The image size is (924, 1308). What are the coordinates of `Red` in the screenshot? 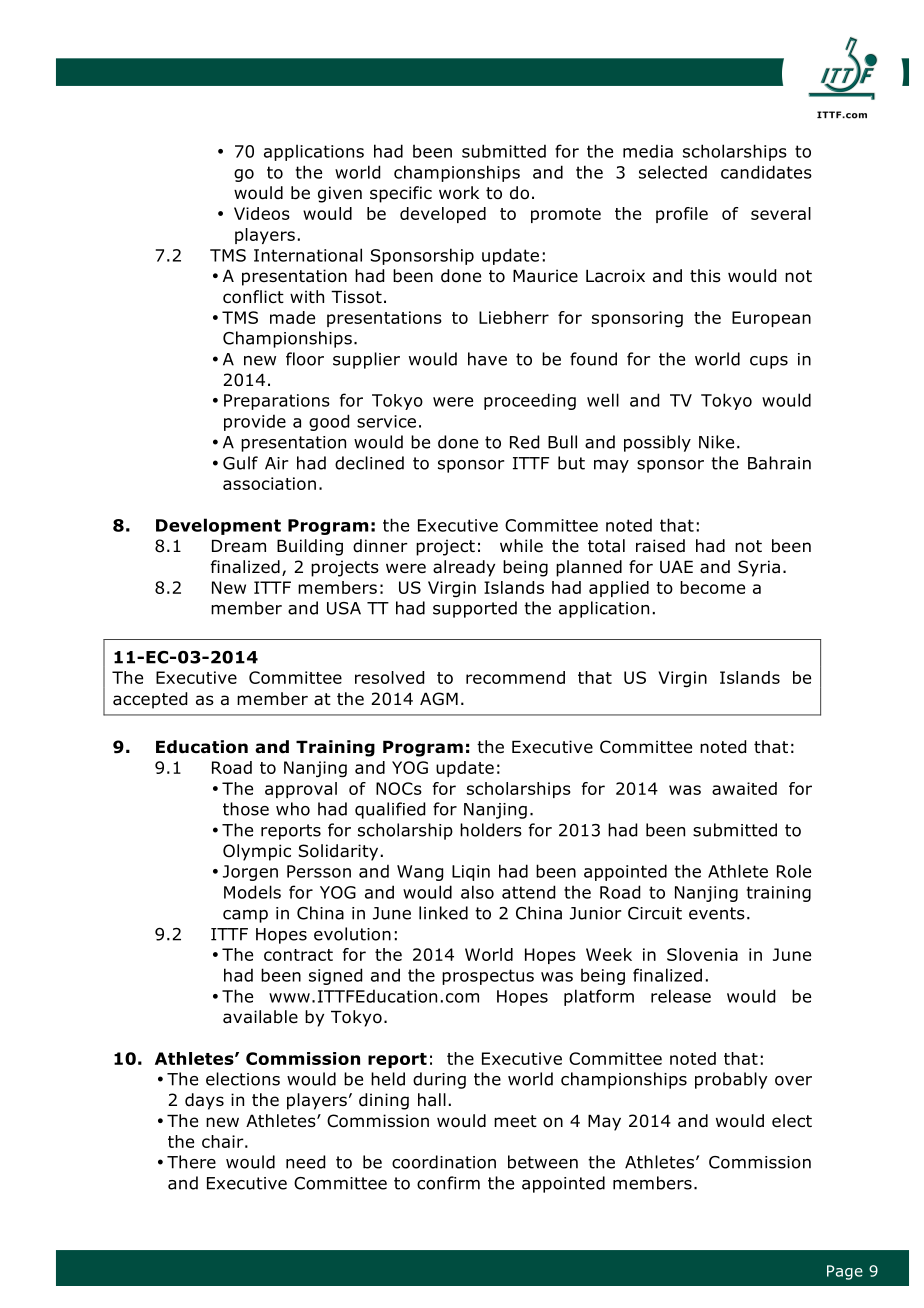 It's located at (524, 442).
